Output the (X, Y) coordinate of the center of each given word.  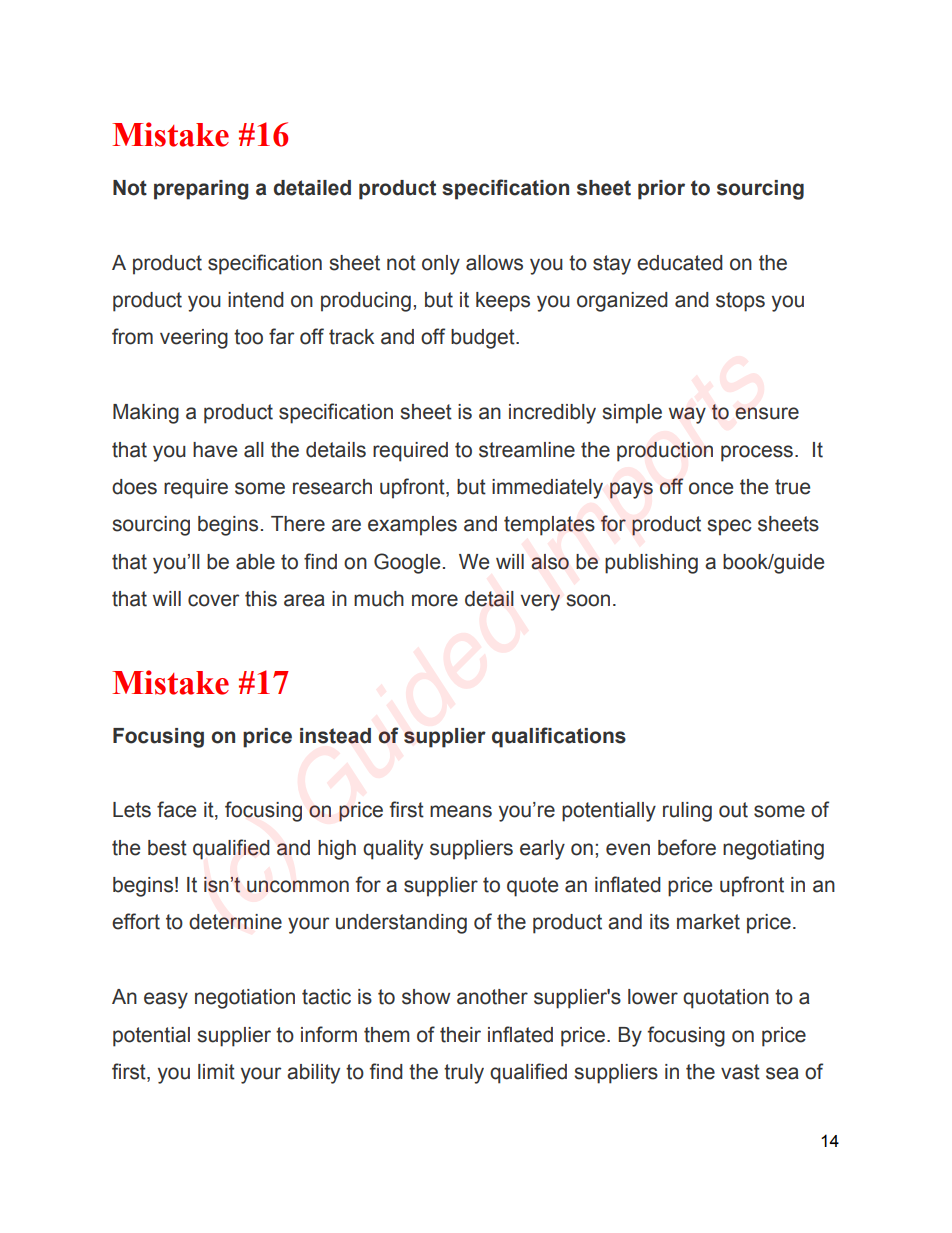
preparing (201, 190)
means (461, 811)
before (687, 847)
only (441, 265)
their (460, 1035)
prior (661, 190)
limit (216, 1072)
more (435, 600)
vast (740, 1072)
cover (213, 600)
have (215, 450)
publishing (651, 564)
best (167, 848)
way (687, 415)
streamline (527, 450)
